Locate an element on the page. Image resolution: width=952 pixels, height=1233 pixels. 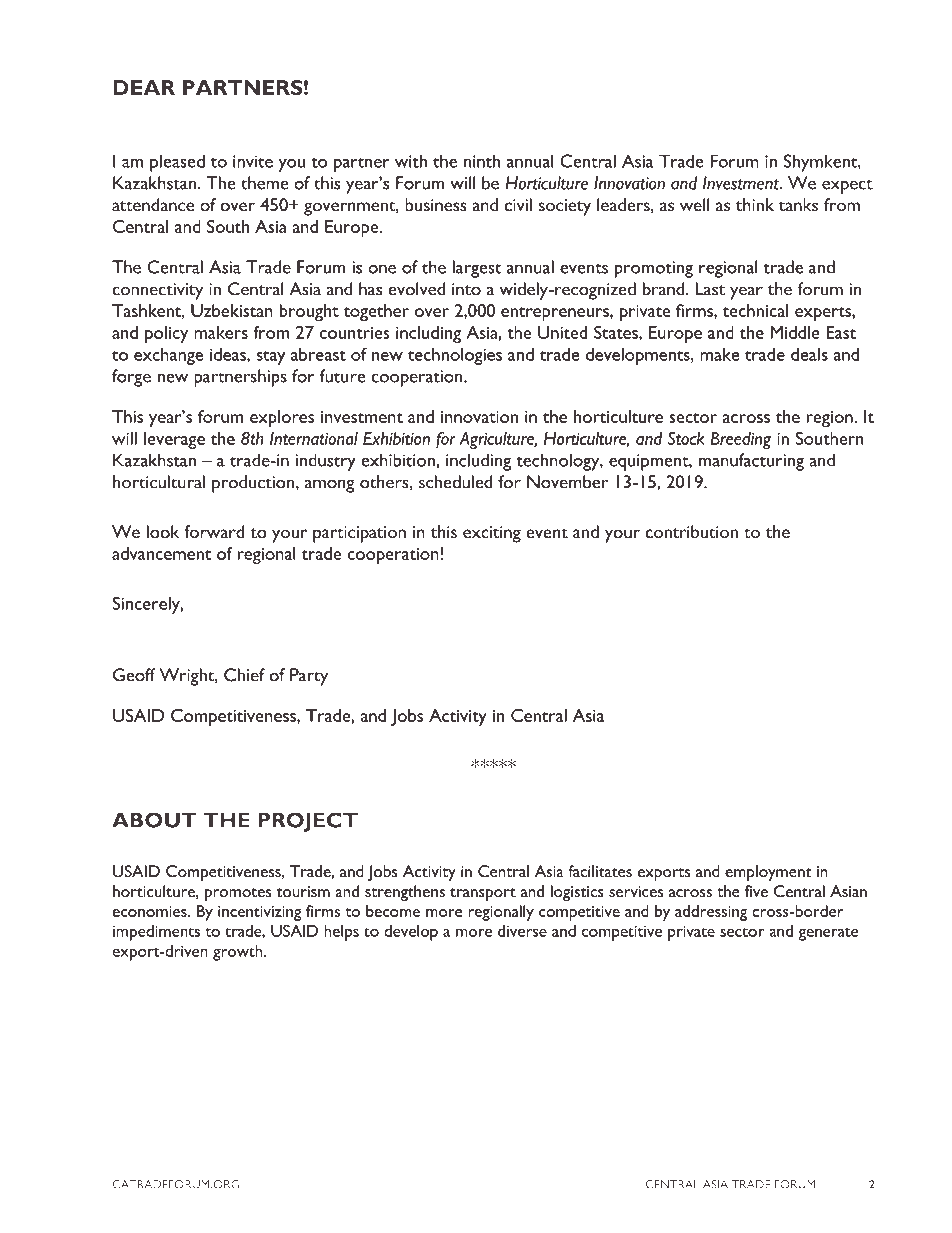
expect is located at coordinates (847, 186).
